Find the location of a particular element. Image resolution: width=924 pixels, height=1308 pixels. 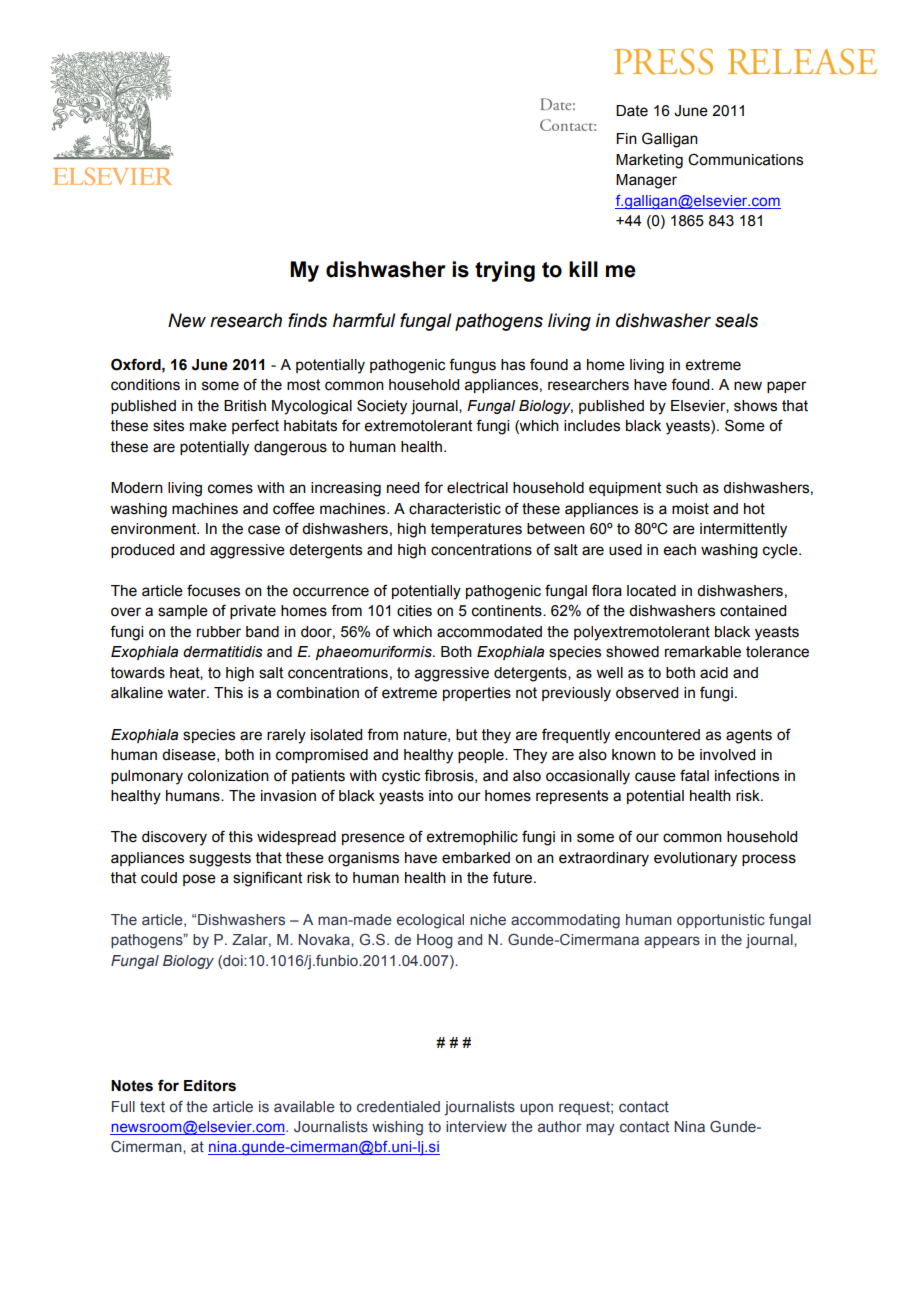

finds is located at coordinates (307, 320).
